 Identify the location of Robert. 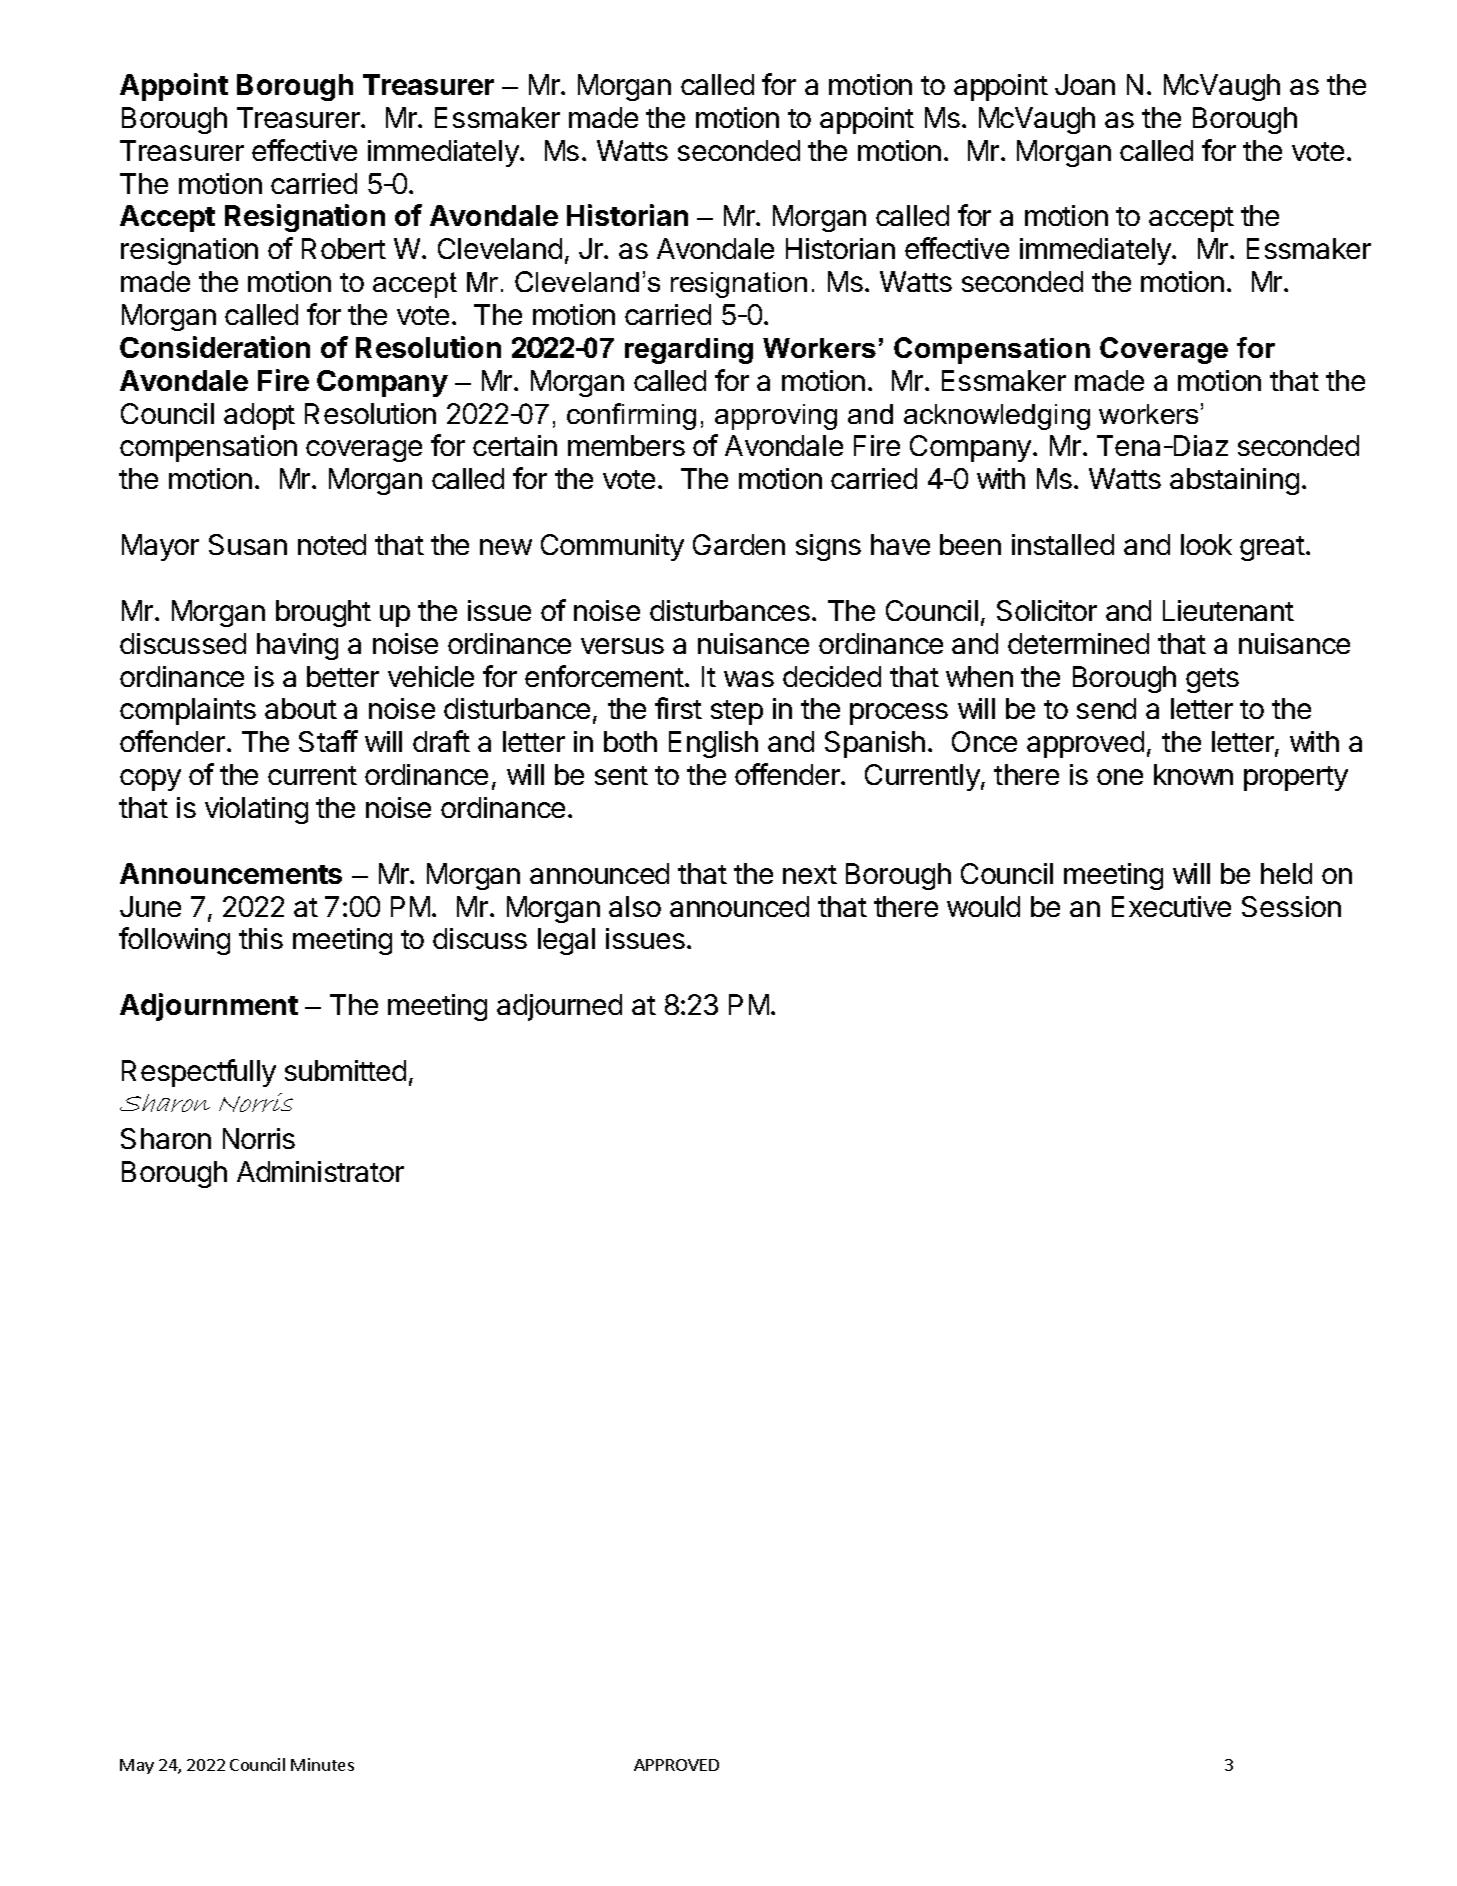
(344, 248).
